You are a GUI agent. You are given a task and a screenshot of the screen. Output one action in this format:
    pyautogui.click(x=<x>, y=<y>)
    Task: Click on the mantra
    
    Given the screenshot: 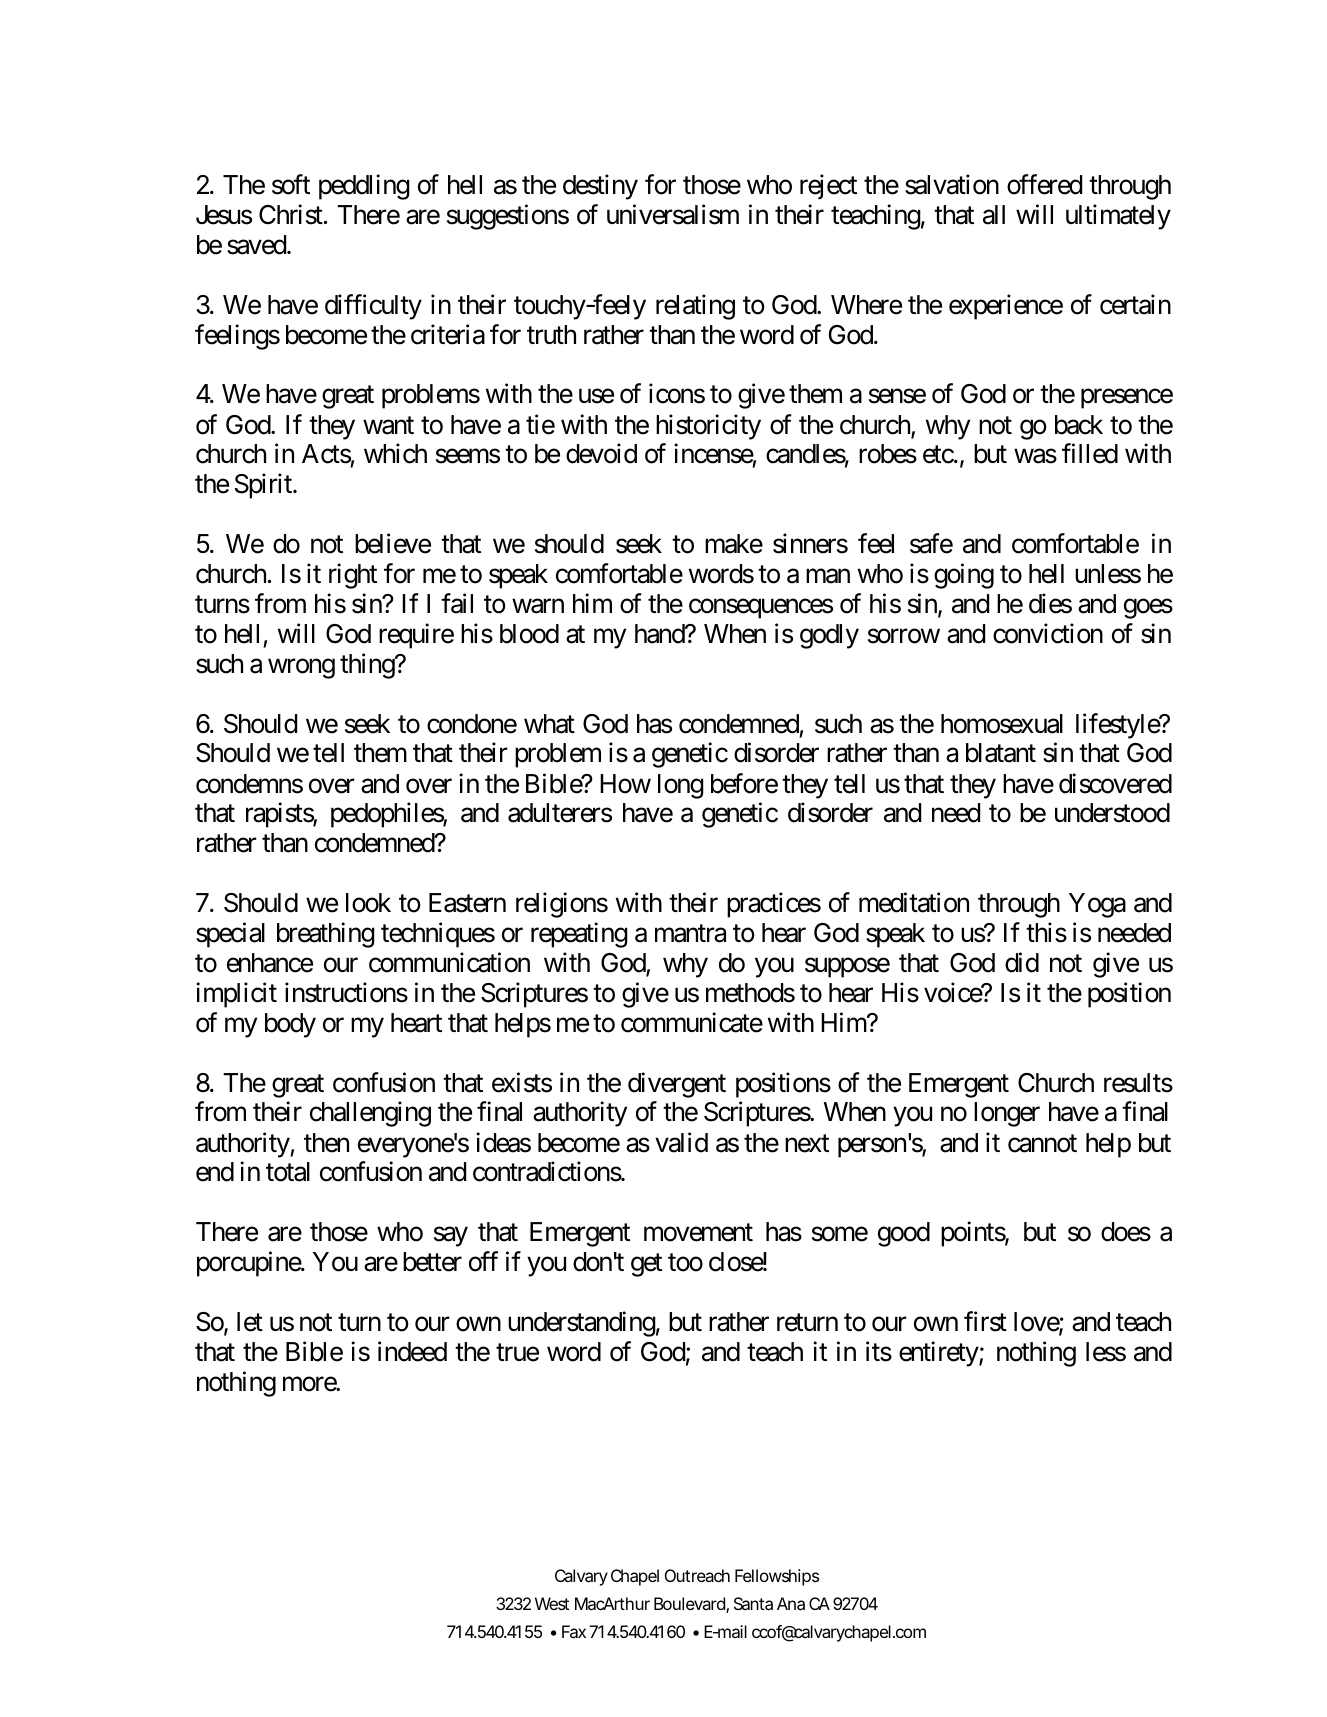 What is the action you would take?
    pyautogui.click(x=690, y=934)
